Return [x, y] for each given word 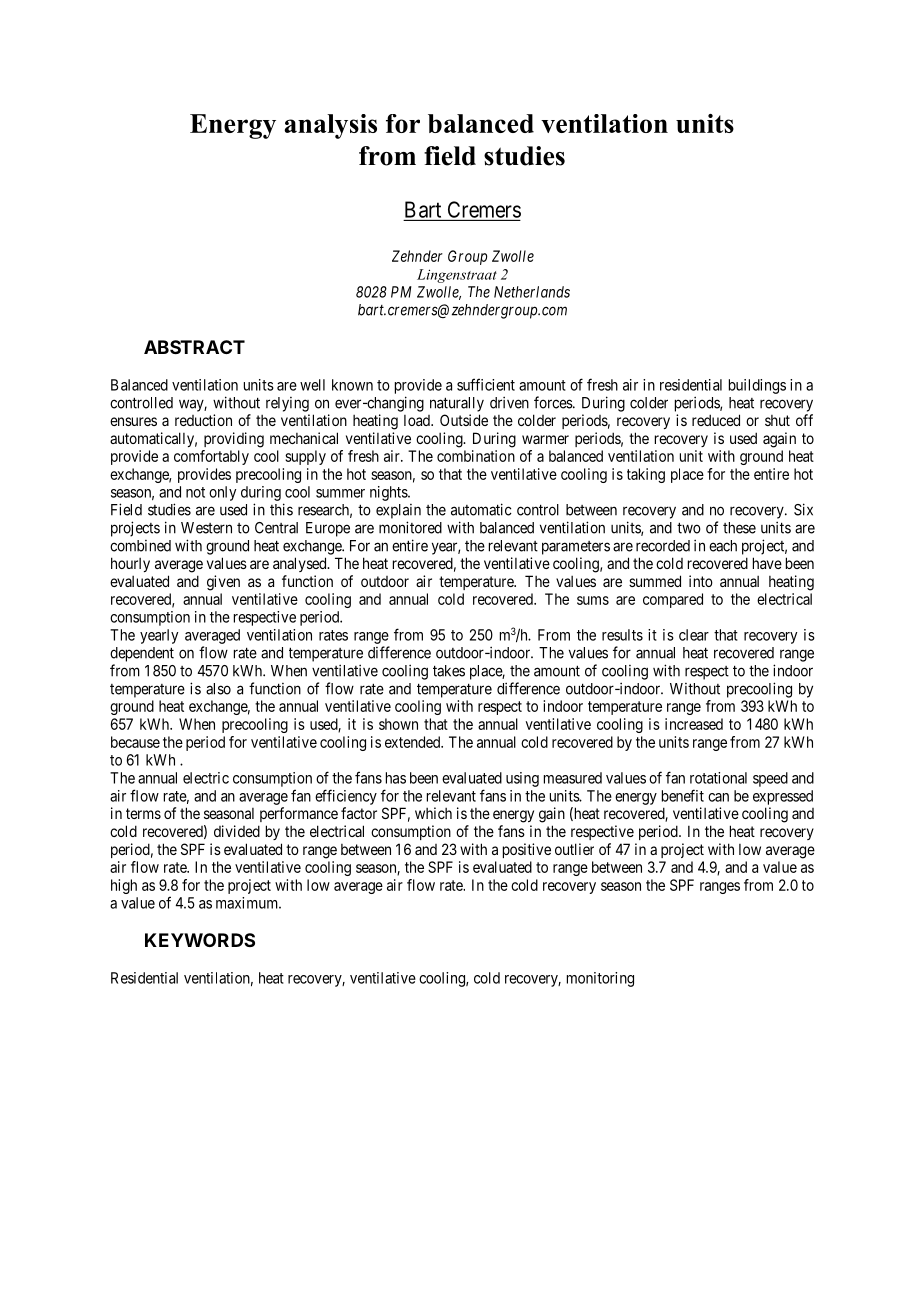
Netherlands [532, 292]
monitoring [600, 979]
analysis [330, 126]
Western [206, 528]
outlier [574, 849]
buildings [757, 386]
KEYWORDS [200, 940]
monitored [410, 527]
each [723, 546]
